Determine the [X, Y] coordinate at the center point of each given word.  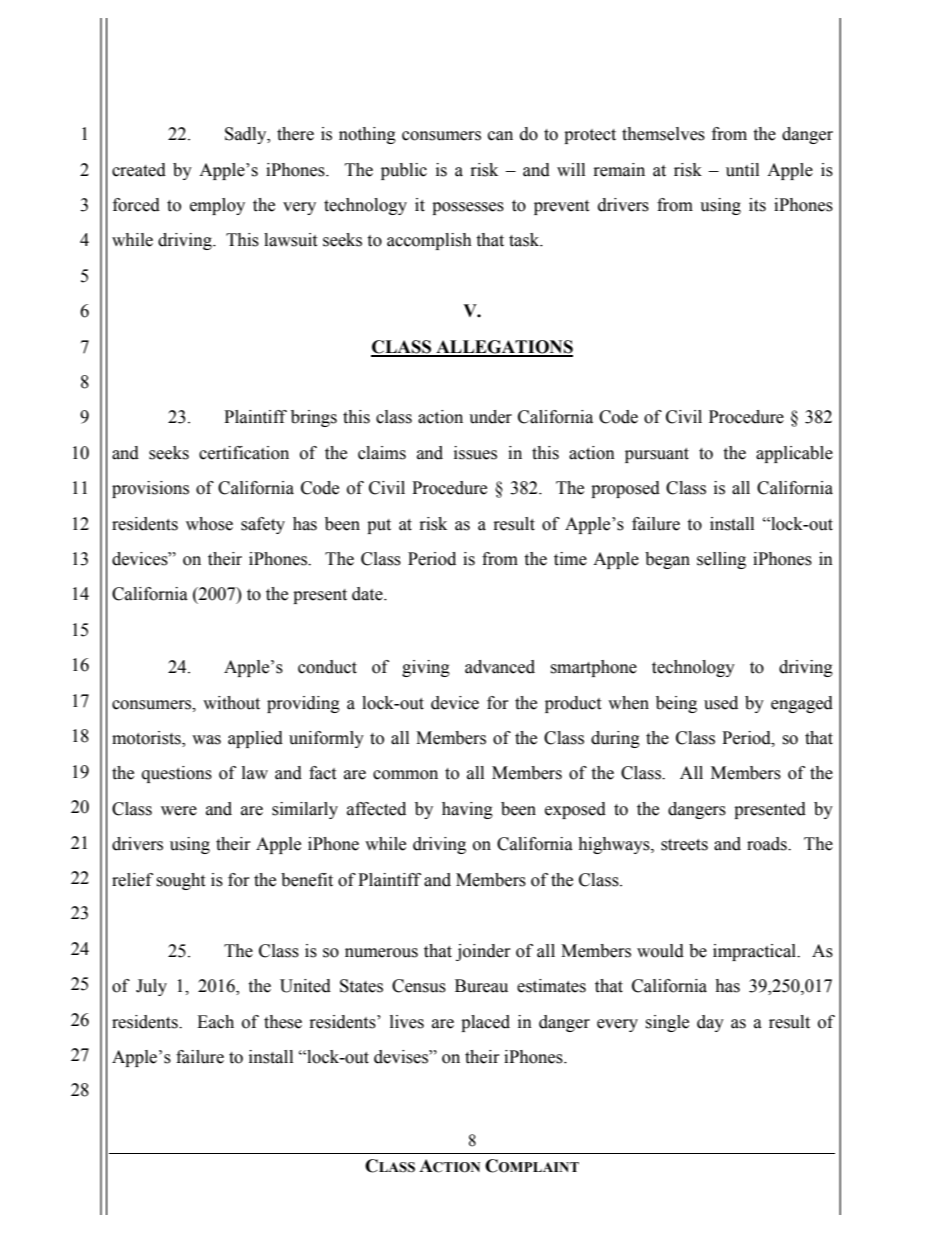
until [742, 170]
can [500, 136]
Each [215, 1022]
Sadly [247, 135]
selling [721, 560]
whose [209, 524]
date [368, 594]
